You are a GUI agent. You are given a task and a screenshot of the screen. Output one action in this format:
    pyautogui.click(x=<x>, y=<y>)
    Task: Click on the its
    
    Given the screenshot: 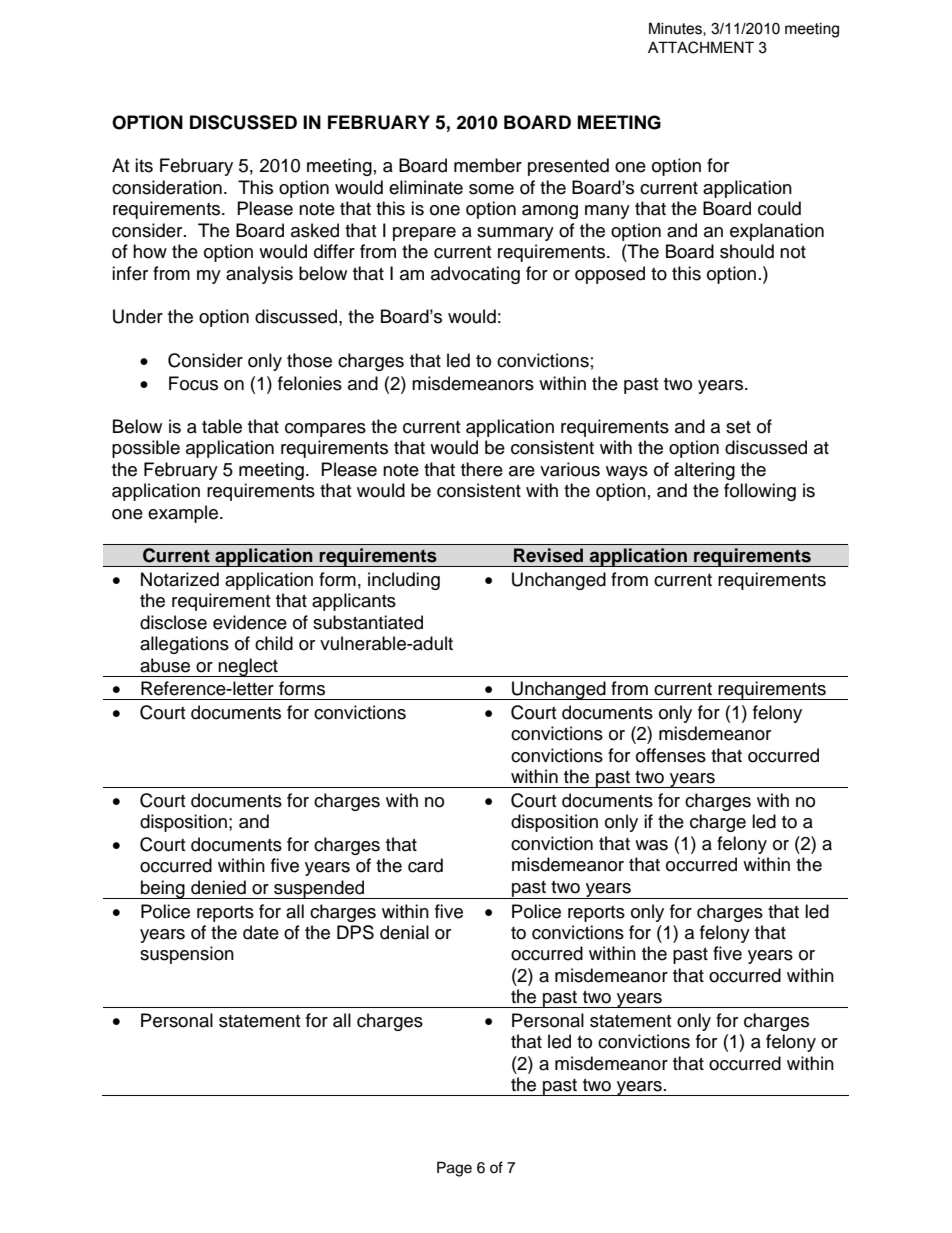 What is the action you would take?
    pyautogui.click(x=144, y=165)
